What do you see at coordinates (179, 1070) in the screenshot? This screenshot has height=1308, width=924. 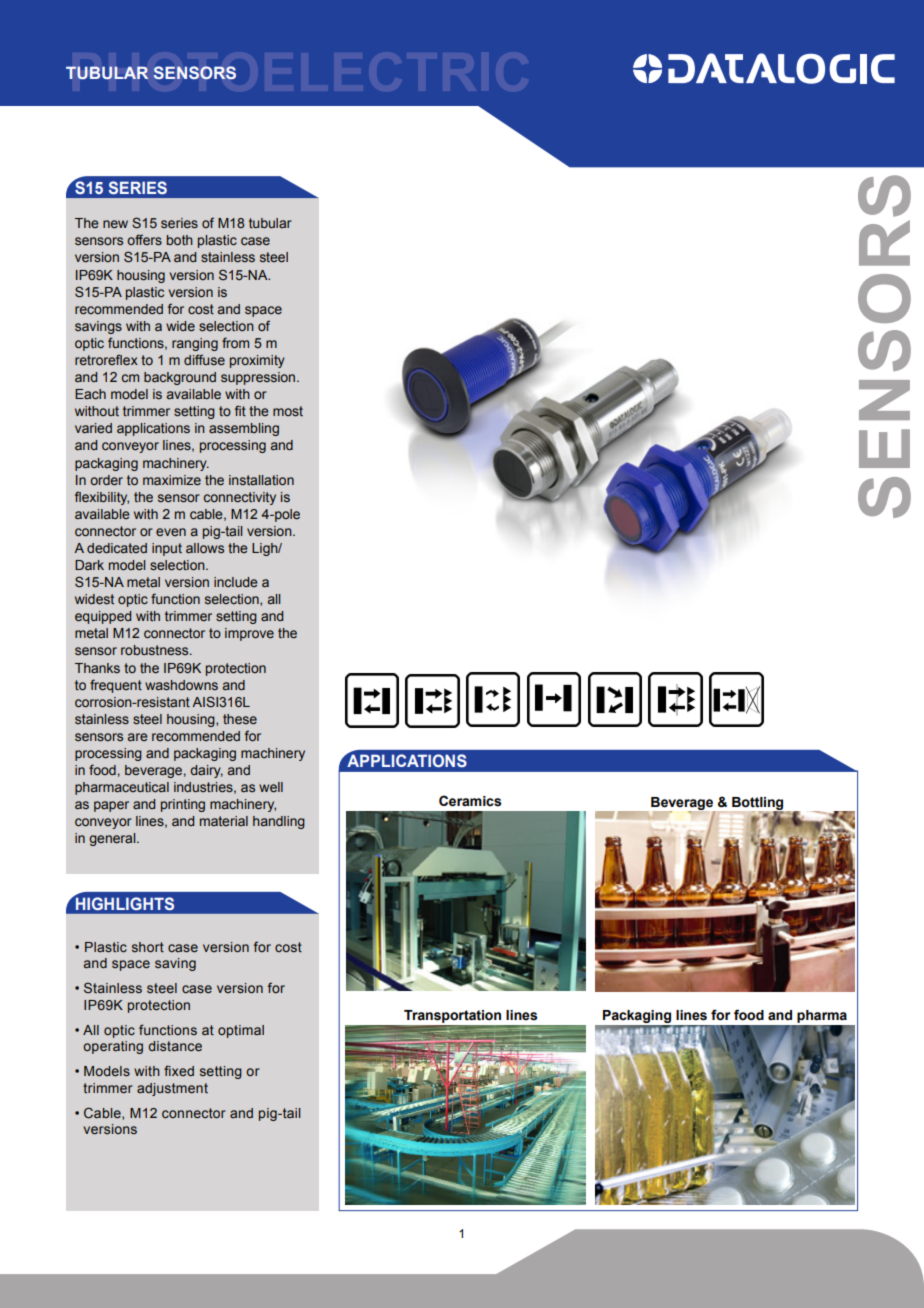 I see `fixed` at bounding box center [179, 1070].
